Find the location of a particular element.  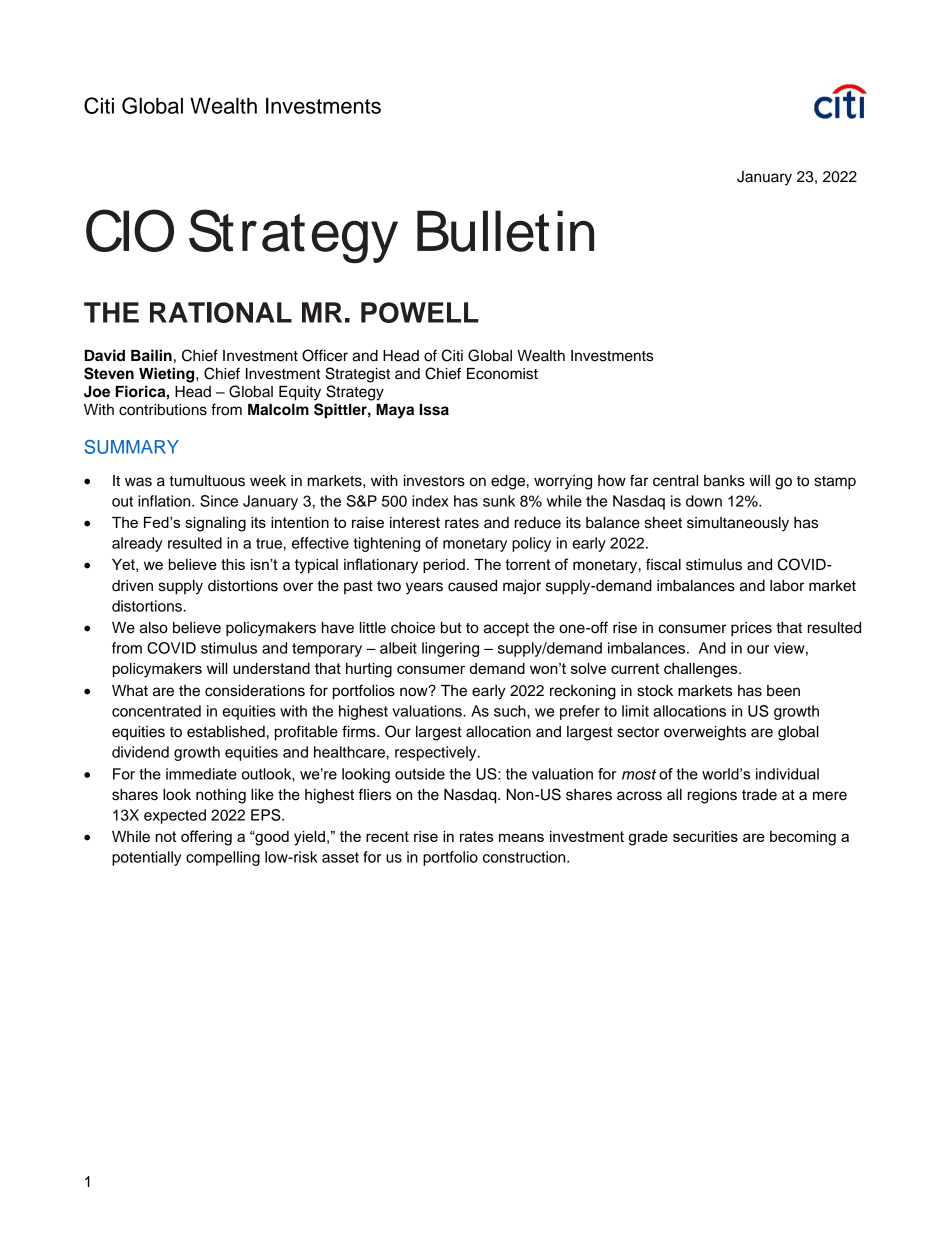

now is located at coordinates (415, 691).
